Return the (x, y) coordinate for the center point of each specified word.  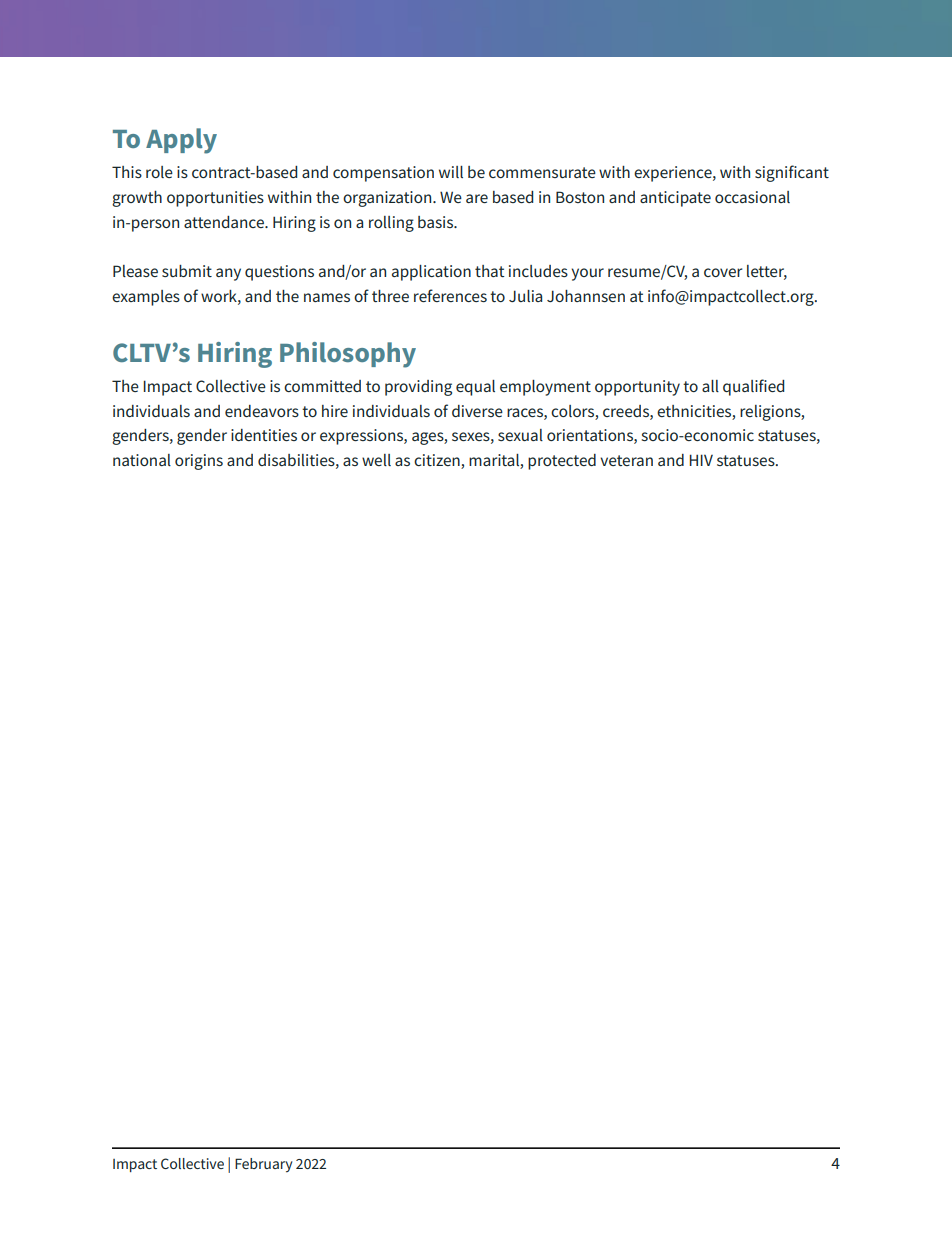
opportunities (215, 199)
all (710, 386)
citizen (438, 461)
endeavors (262, 411)
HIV (701, 460)
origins (199, 462)
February (264, 1165)
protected (562, 462)
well (376, 460)
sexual (520, 435)
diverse (477, 411)
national (142, 460)
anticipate (675, 199)
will (451, 172)
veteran (626, 460)
